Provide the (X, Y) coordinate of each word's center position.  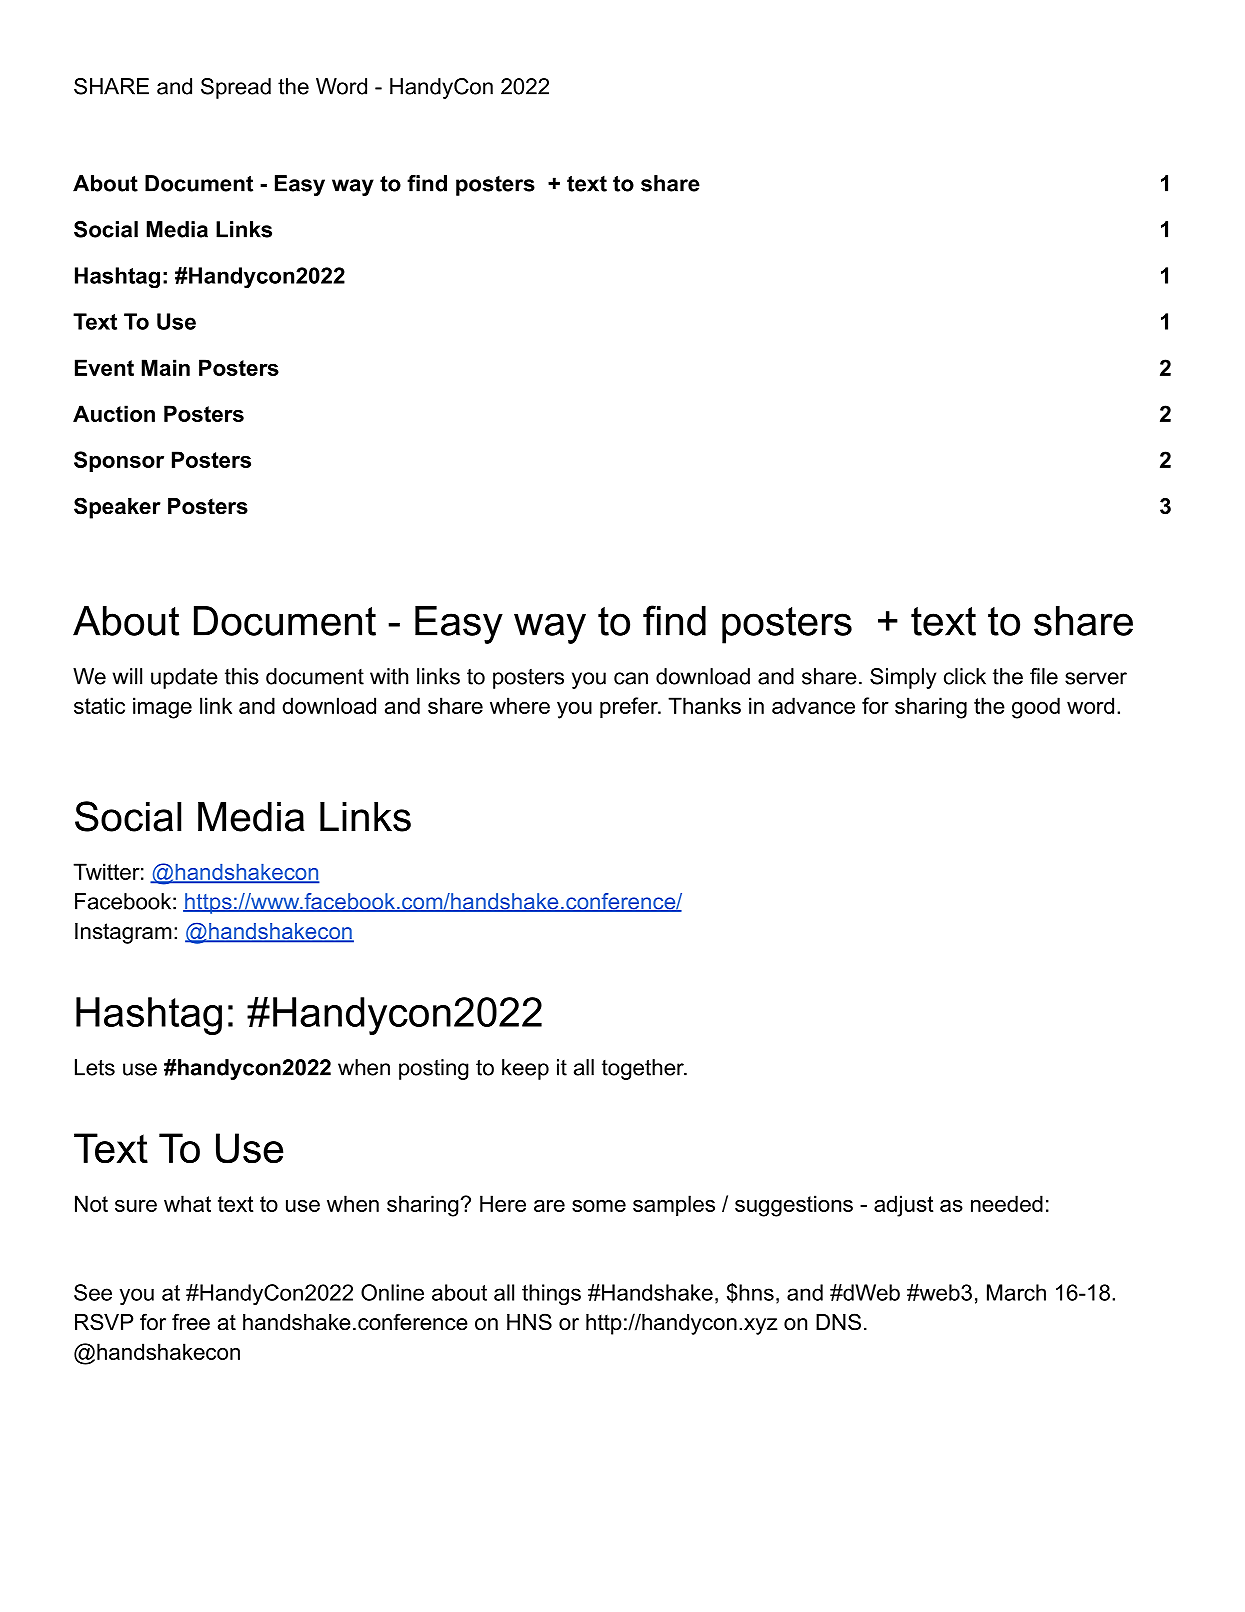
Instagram (123, 933)
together (644, 1069)
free (191, 1322)
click (965, 676)
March (1016, 1292)
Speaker (117, 508)
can (631, 678)
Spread (236, 88)
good (1036, 708)
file (1044, 676)
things (551, 1294)
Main (166, 367)
